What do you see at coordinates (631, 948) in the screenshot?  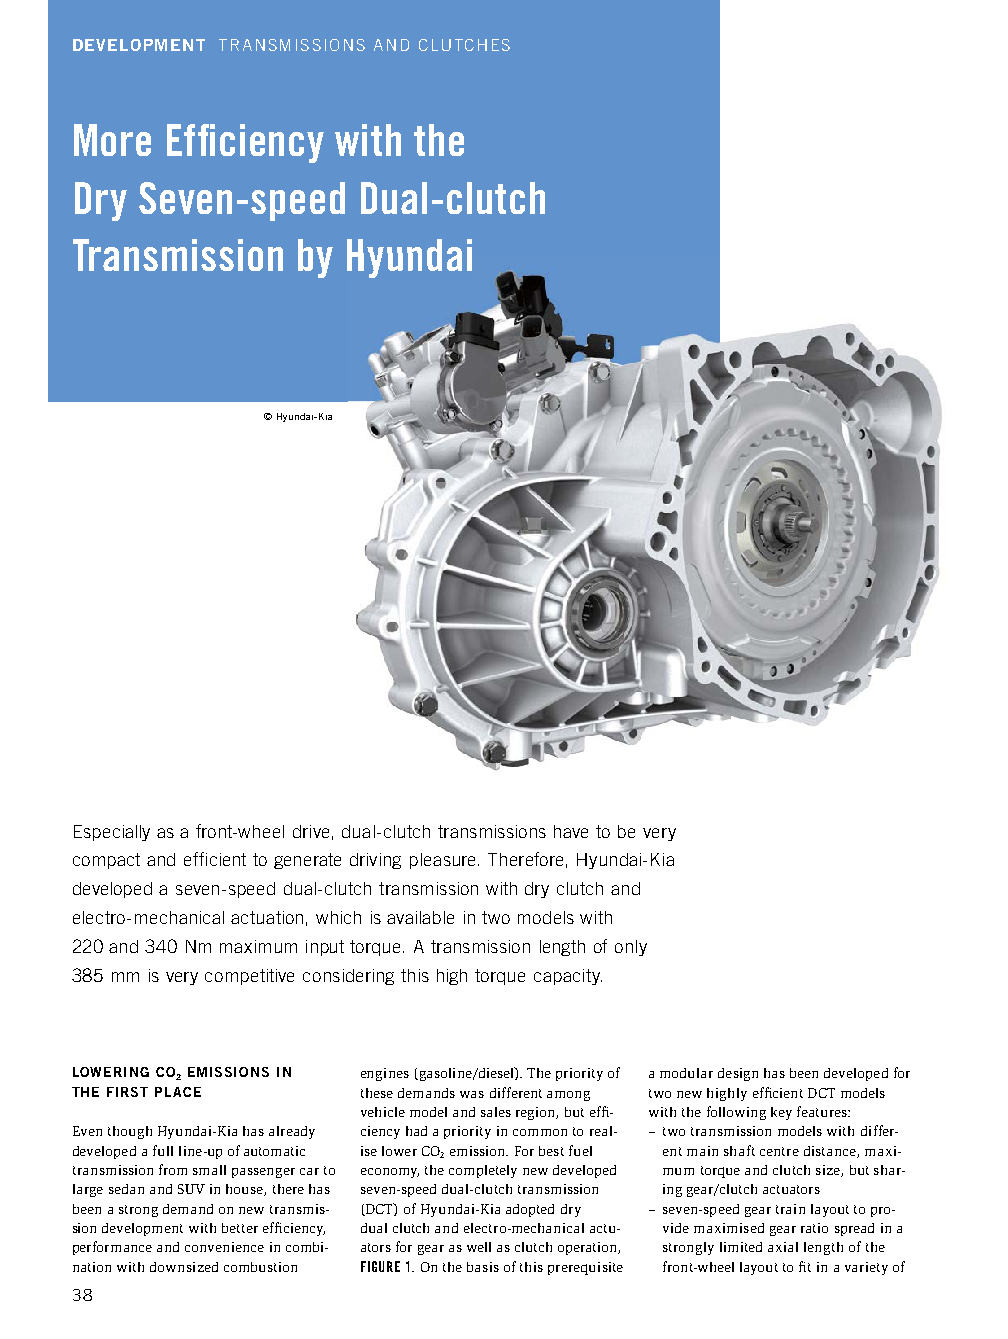 I see `only` at bounding box center [631, 948].
